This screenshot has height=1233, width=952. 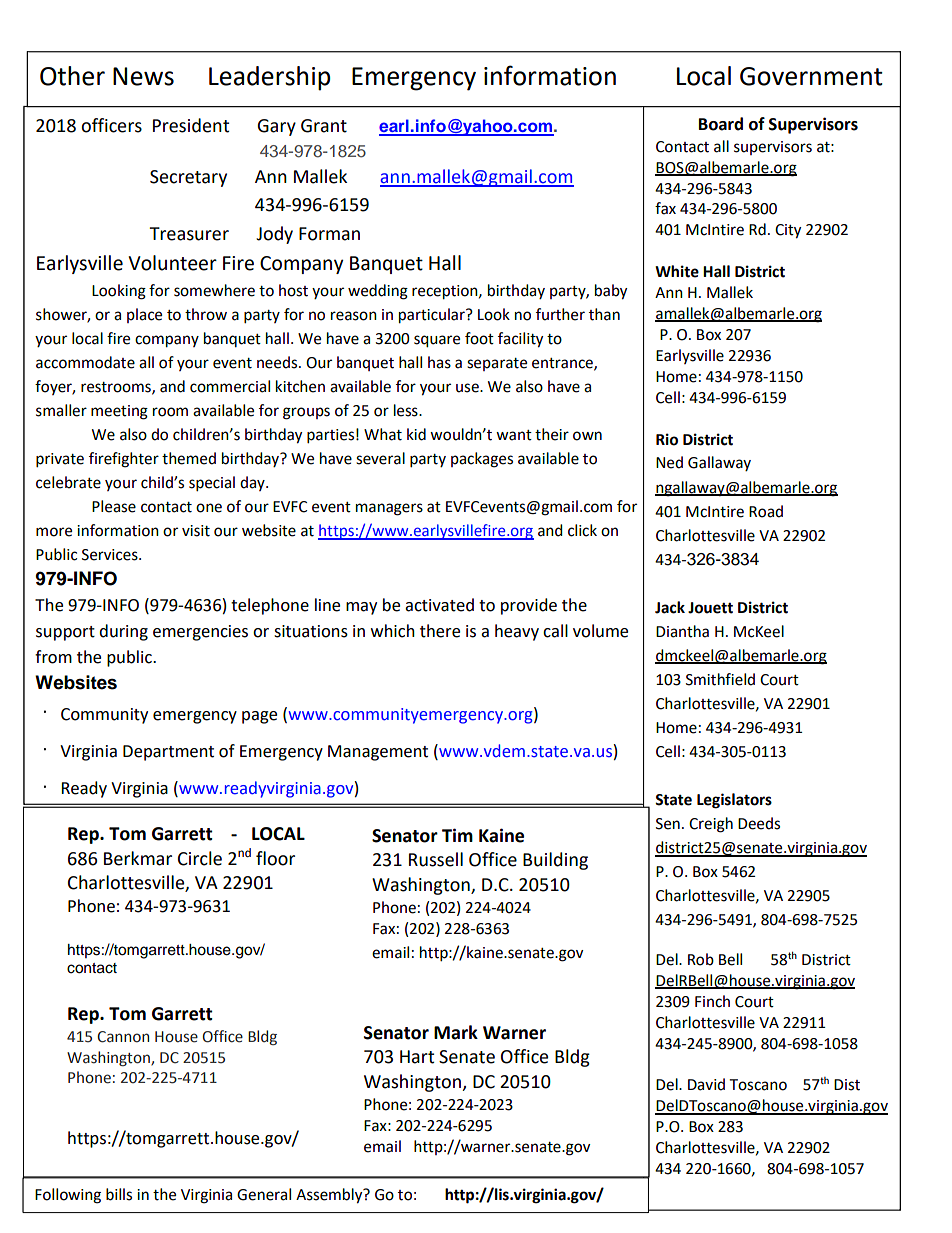 I want to click on Assembly, so click(x=330, y=1196).
